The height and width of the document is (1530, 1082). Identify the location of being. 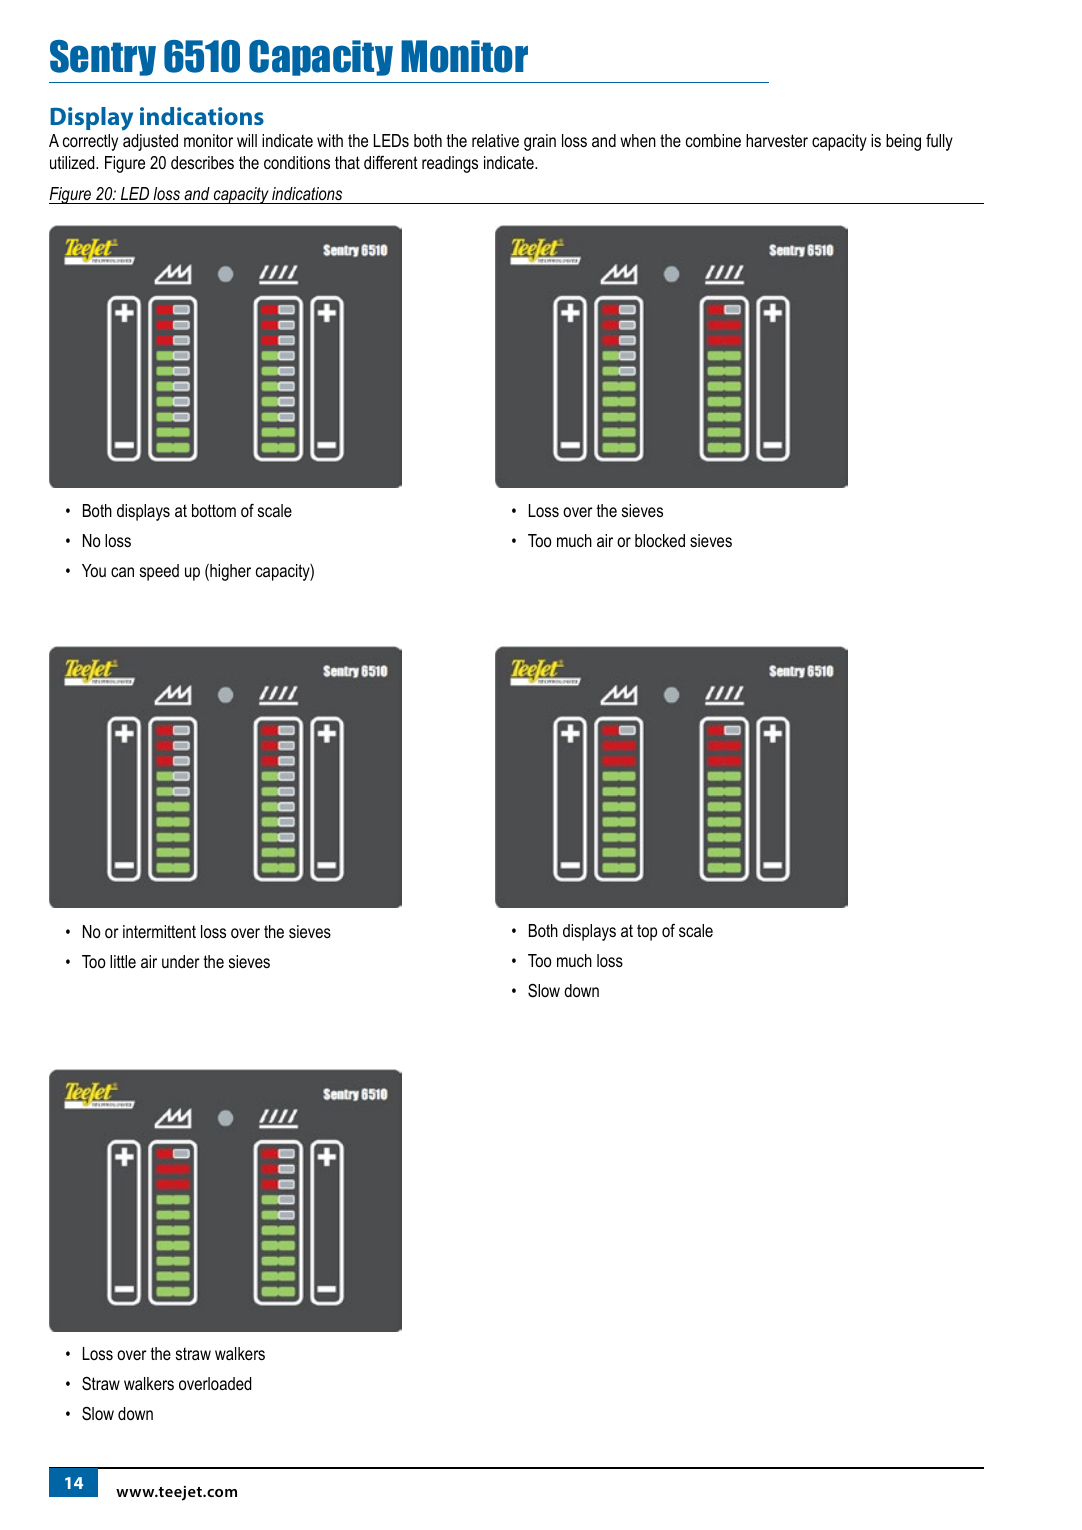
(903, 142).
